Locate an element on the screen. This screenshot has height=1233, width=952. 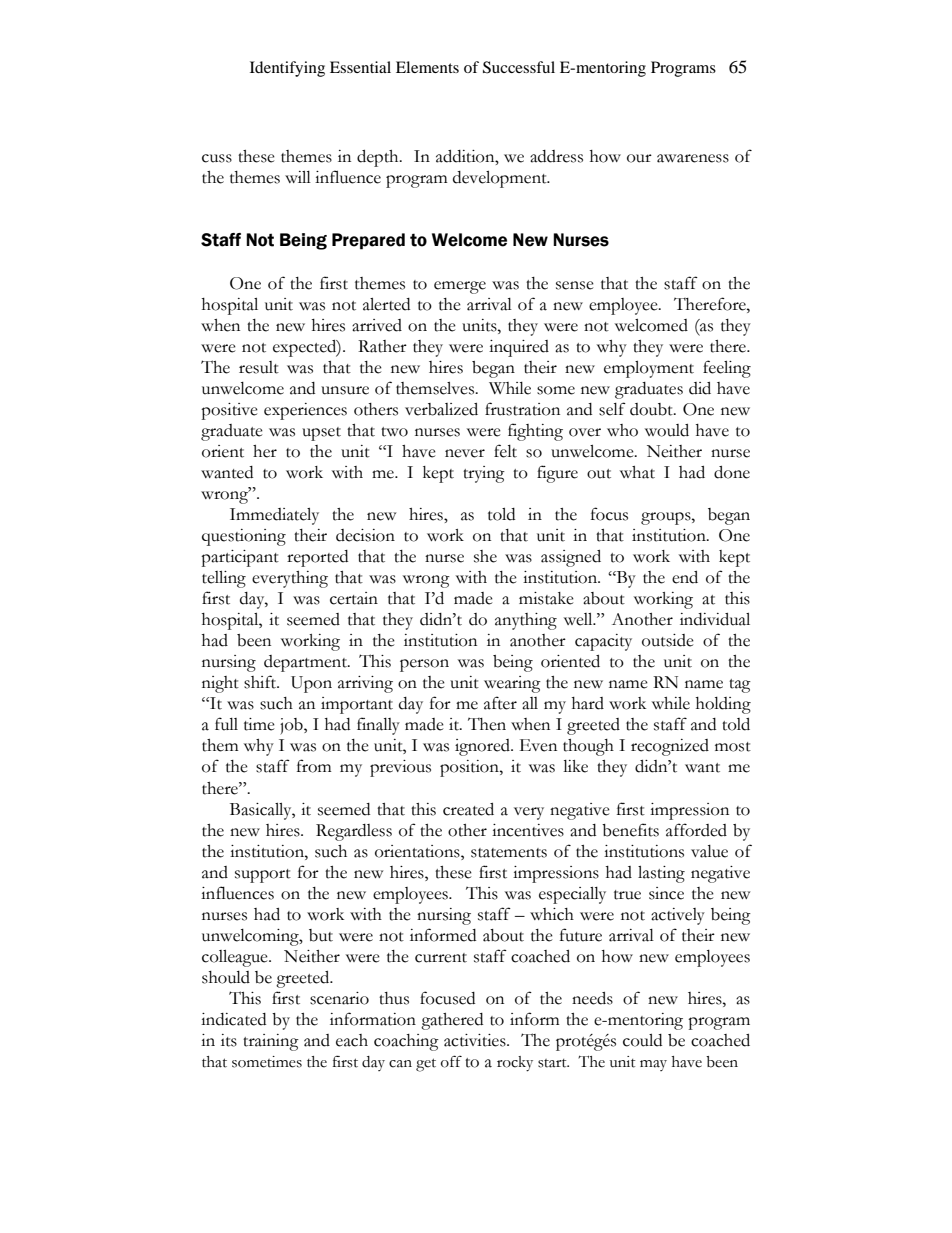
end is located at coordinates (685, 577).
